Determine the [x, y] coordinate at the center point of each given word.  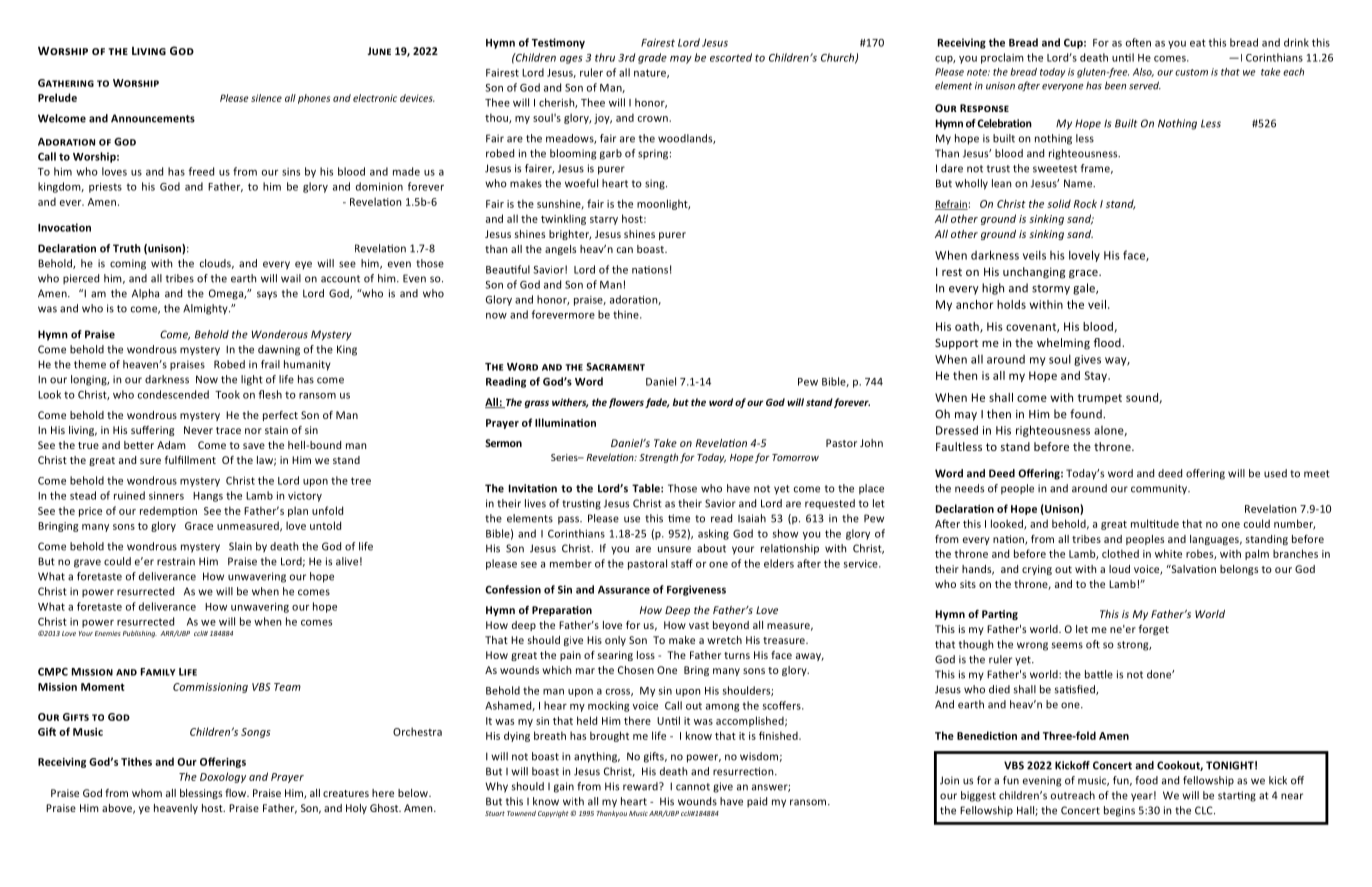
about [711, 548]
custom [1191, 72]
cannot [693, 787]
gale [1085, 289]
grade [652, 58]
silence [266, 98]
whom [147, 793]
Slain [240, 546]
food [1146, 780]
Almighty [206, 309]
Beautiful [508, 269]
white [1168, 553]
